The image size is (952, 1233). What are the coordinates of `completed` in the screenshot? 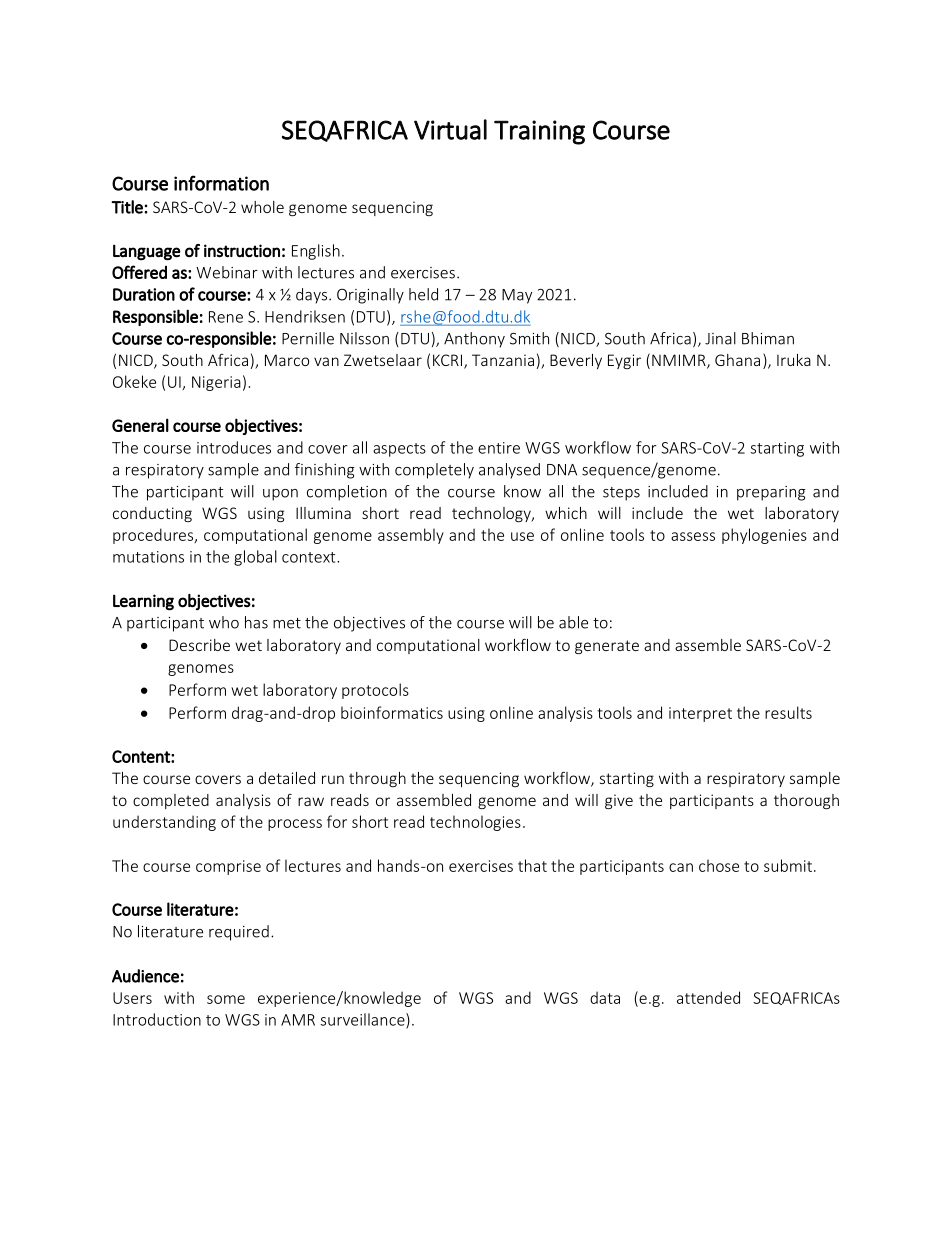 It's located at (171, 801).
